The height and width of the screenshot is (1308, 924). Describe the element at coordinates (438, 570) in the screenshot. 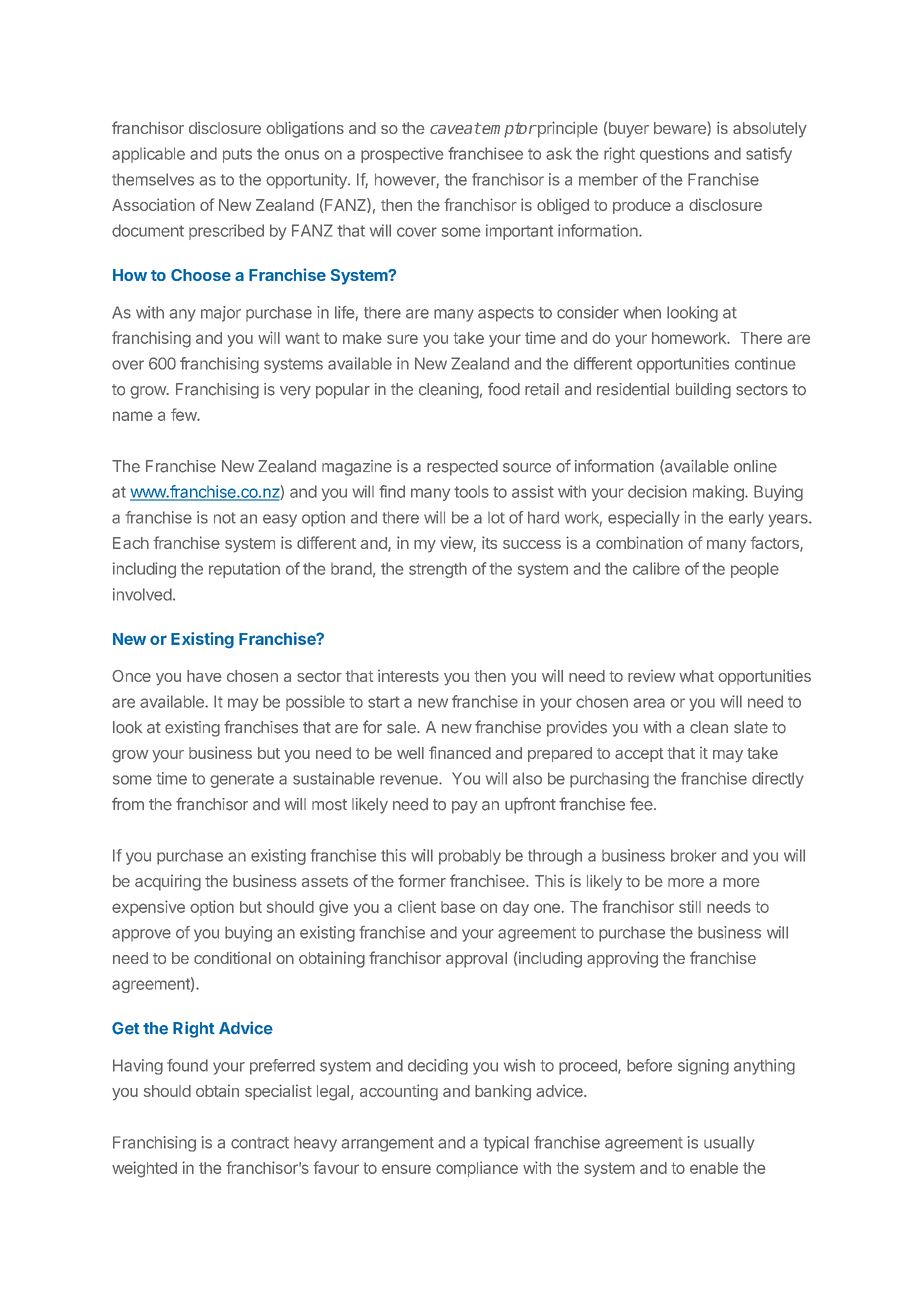

I see `strength` at that location.
